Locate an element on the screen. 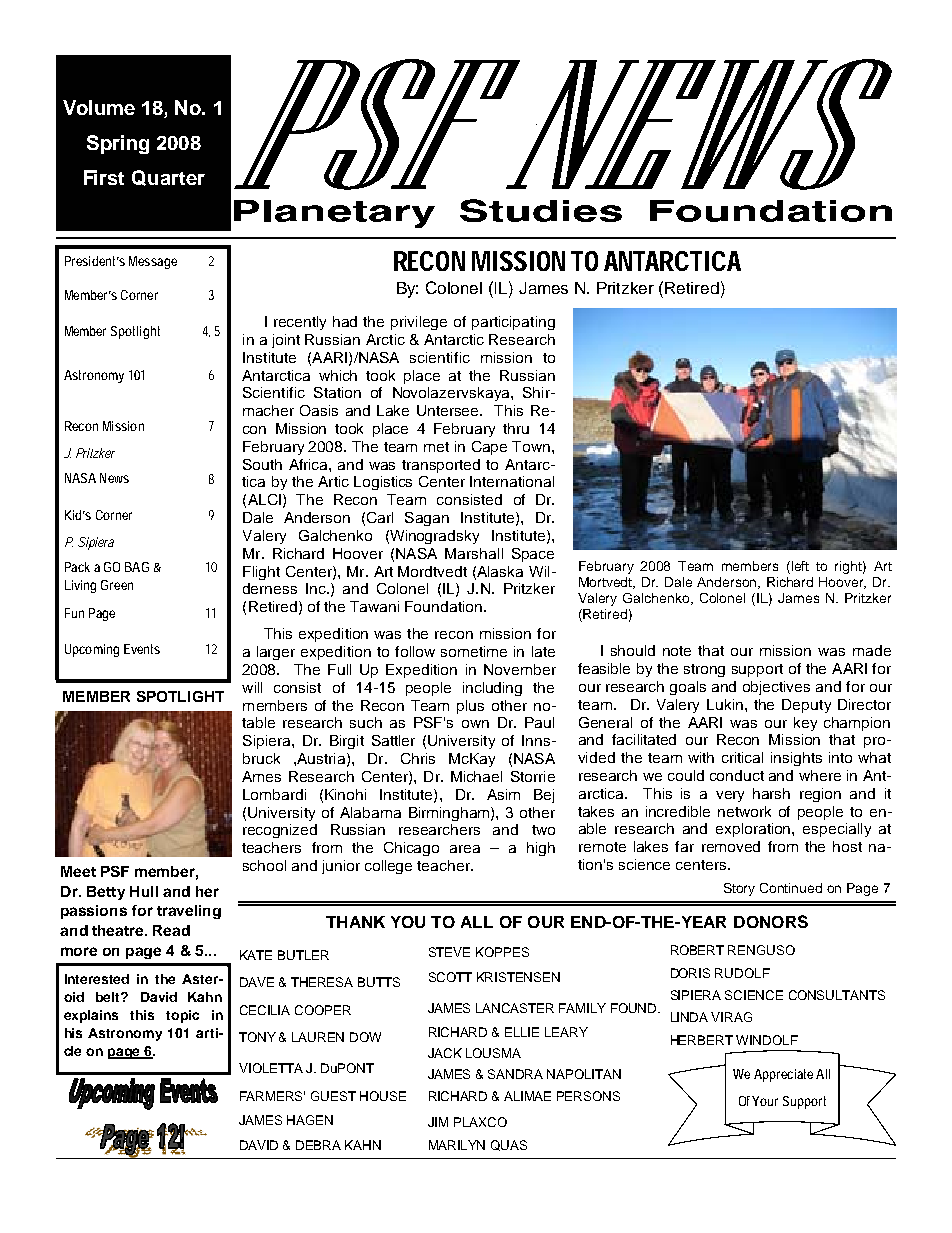 The width and height of the screenshot is (952, 1233). Town is located at coordinates (531, 446).
